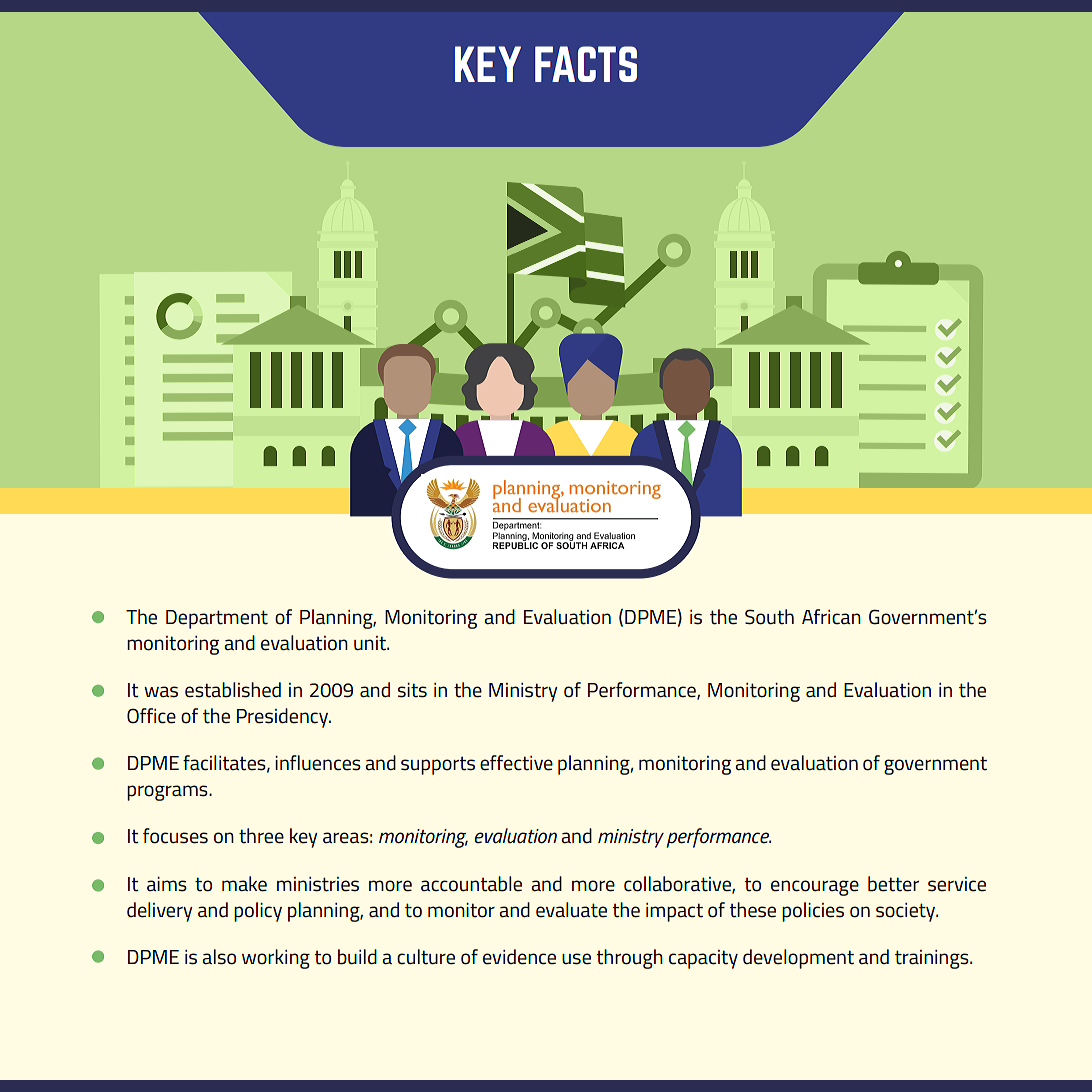 This page has width=1092, height=1092. What do you see at coordinates (831, 617) in the page?
I see `African` at bounding box center [831, 617].
